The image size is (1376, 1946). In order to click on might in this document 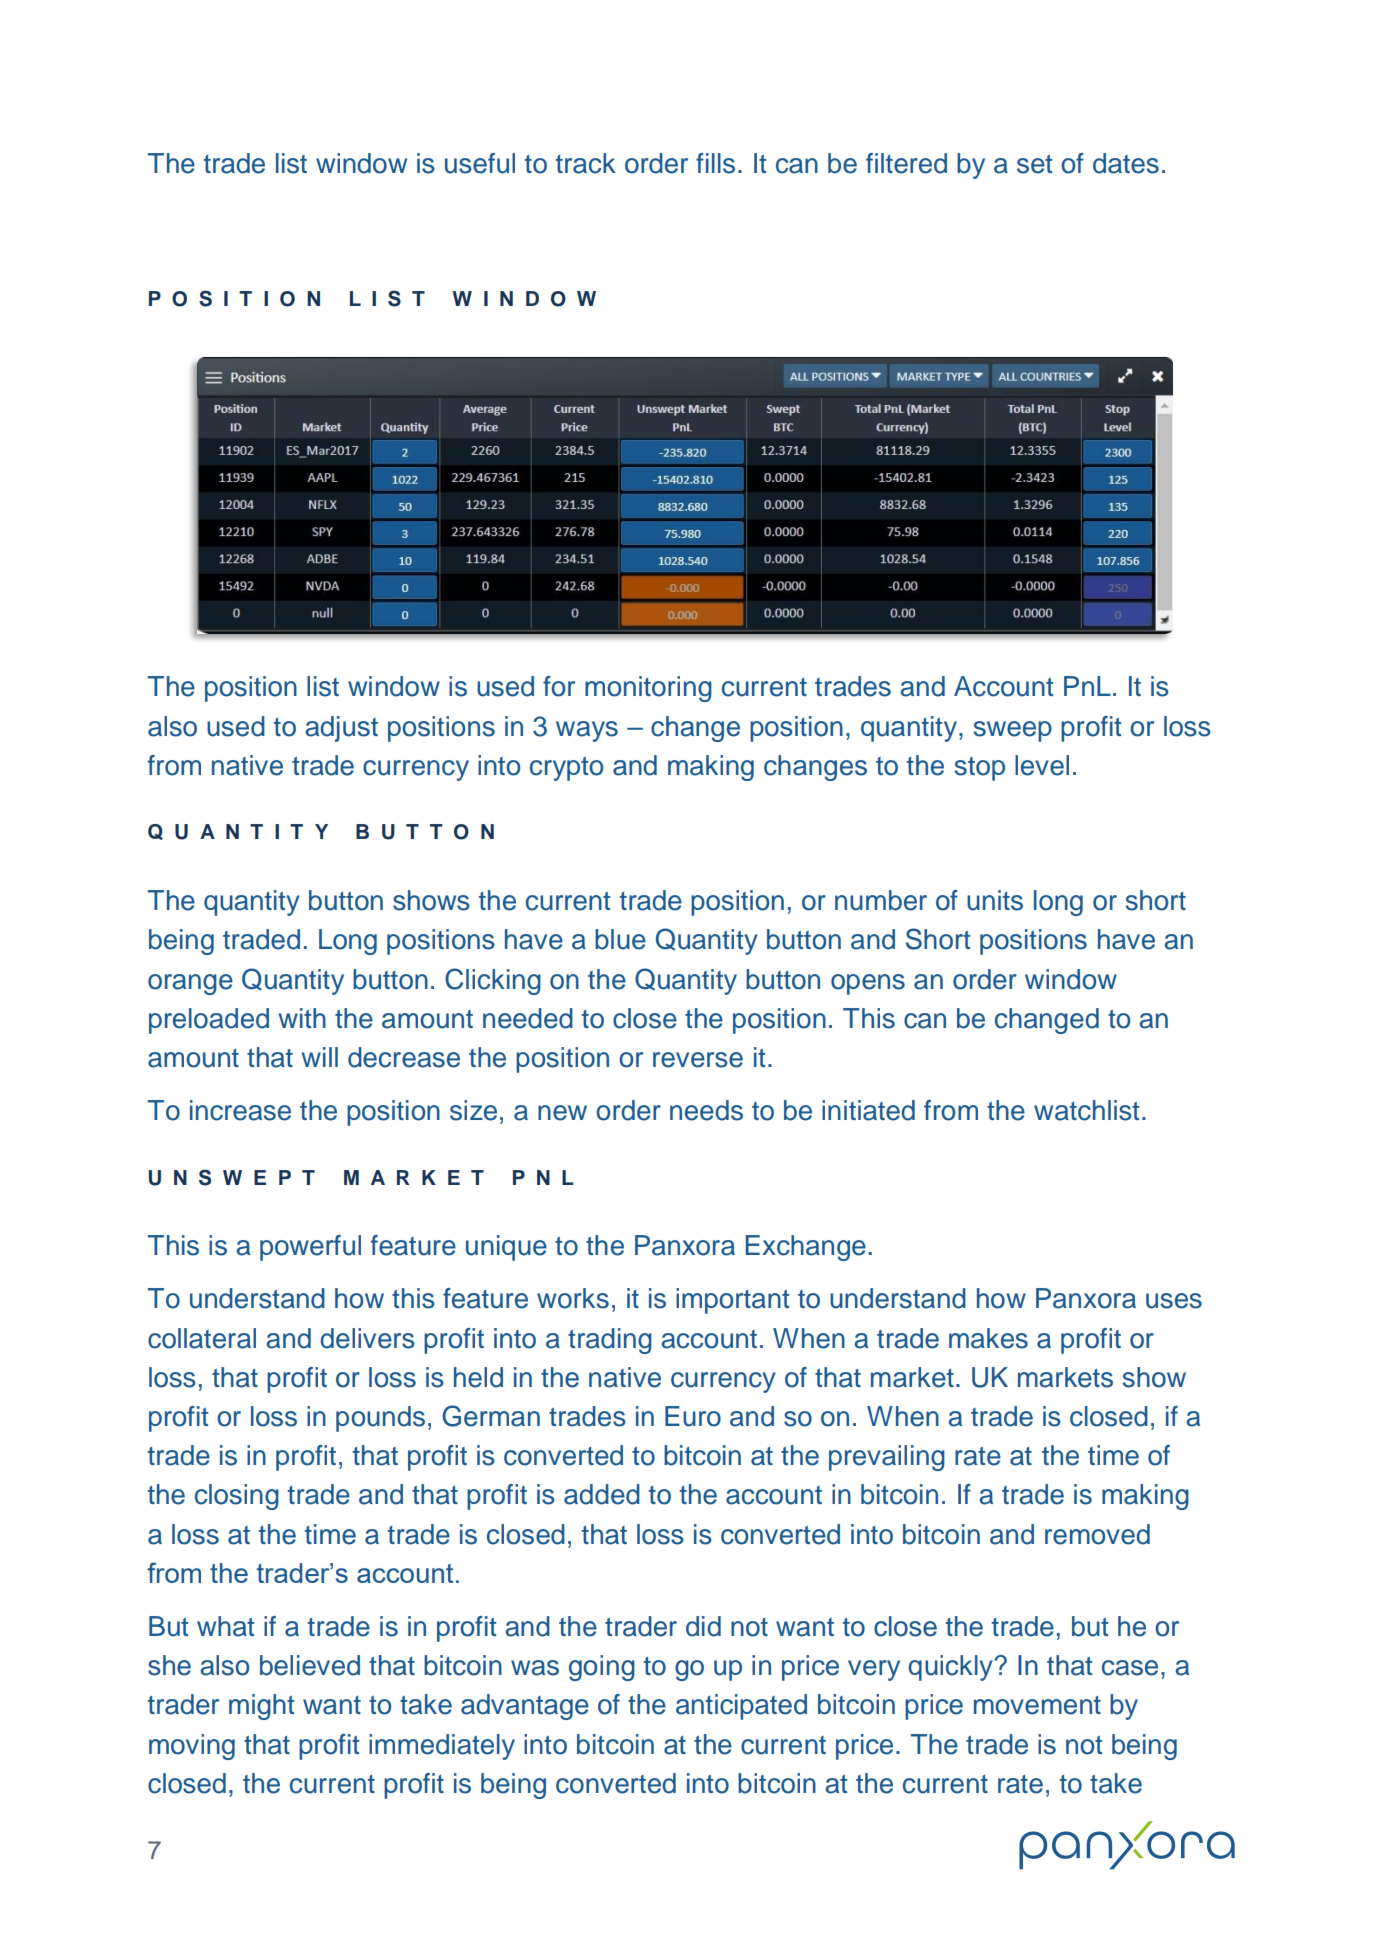, I will do `click(261, 1707)`.
